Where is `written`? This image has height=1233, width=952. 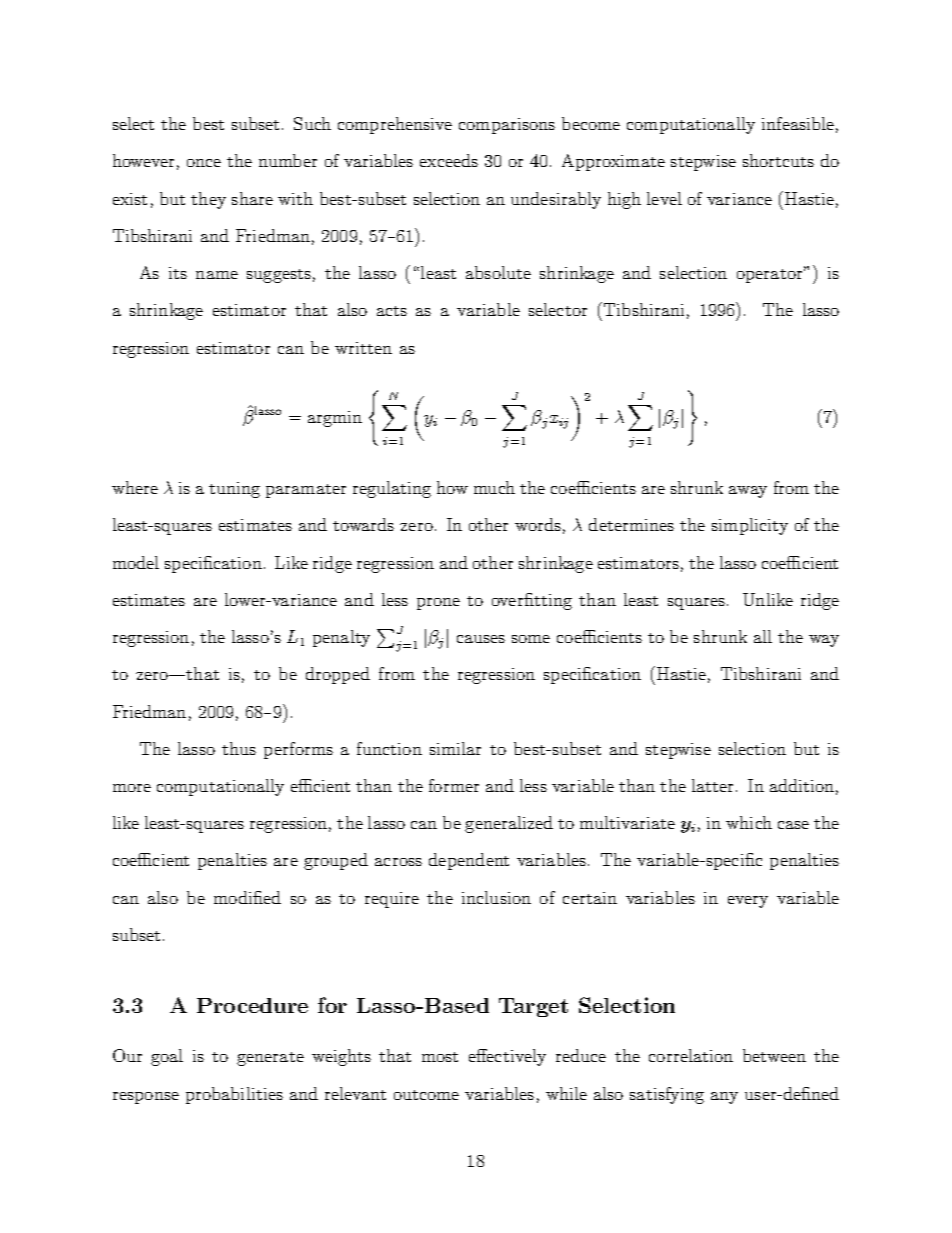 written is located at coordinates (363, 348).
